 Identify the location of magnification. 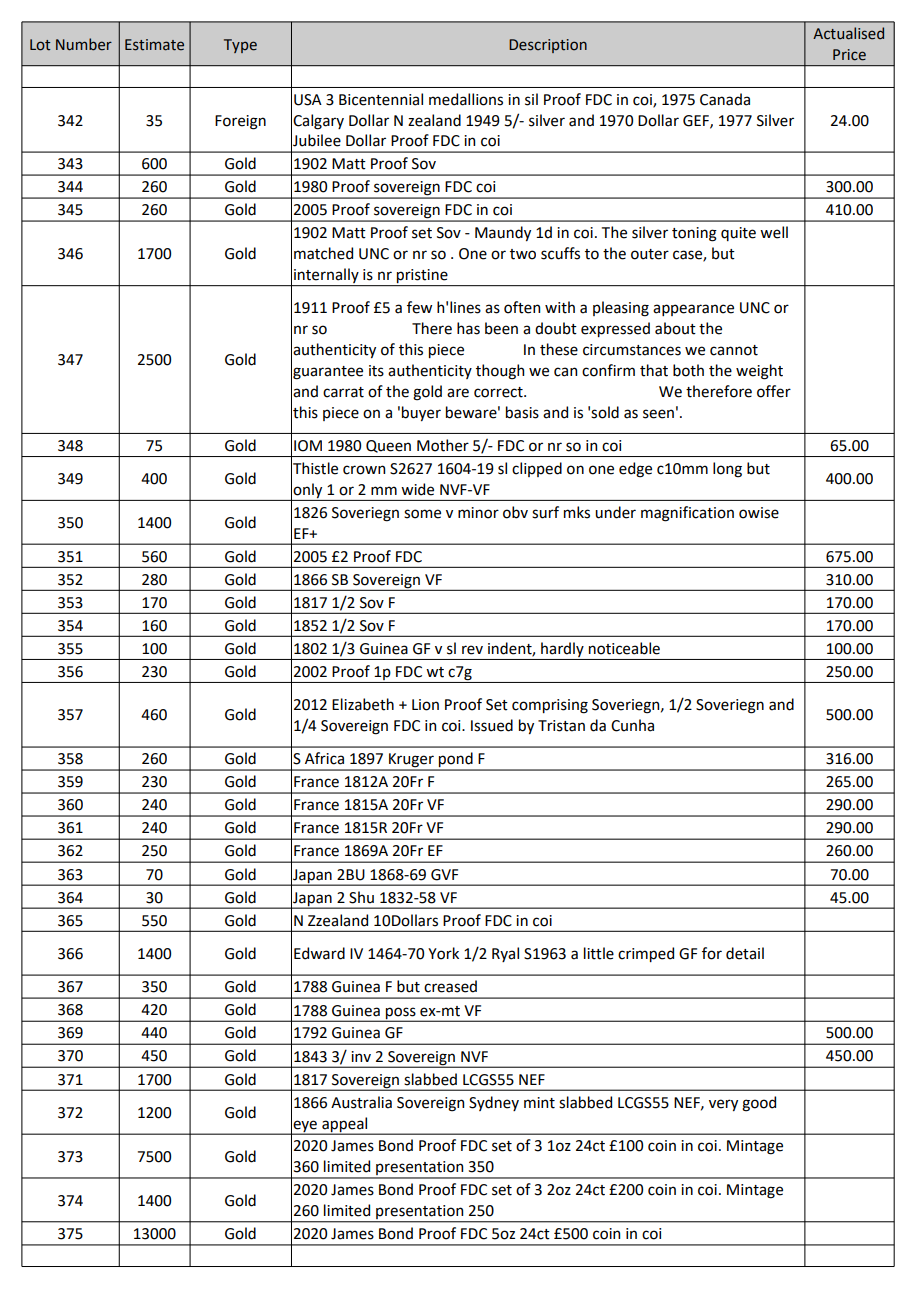
(687, 514).
